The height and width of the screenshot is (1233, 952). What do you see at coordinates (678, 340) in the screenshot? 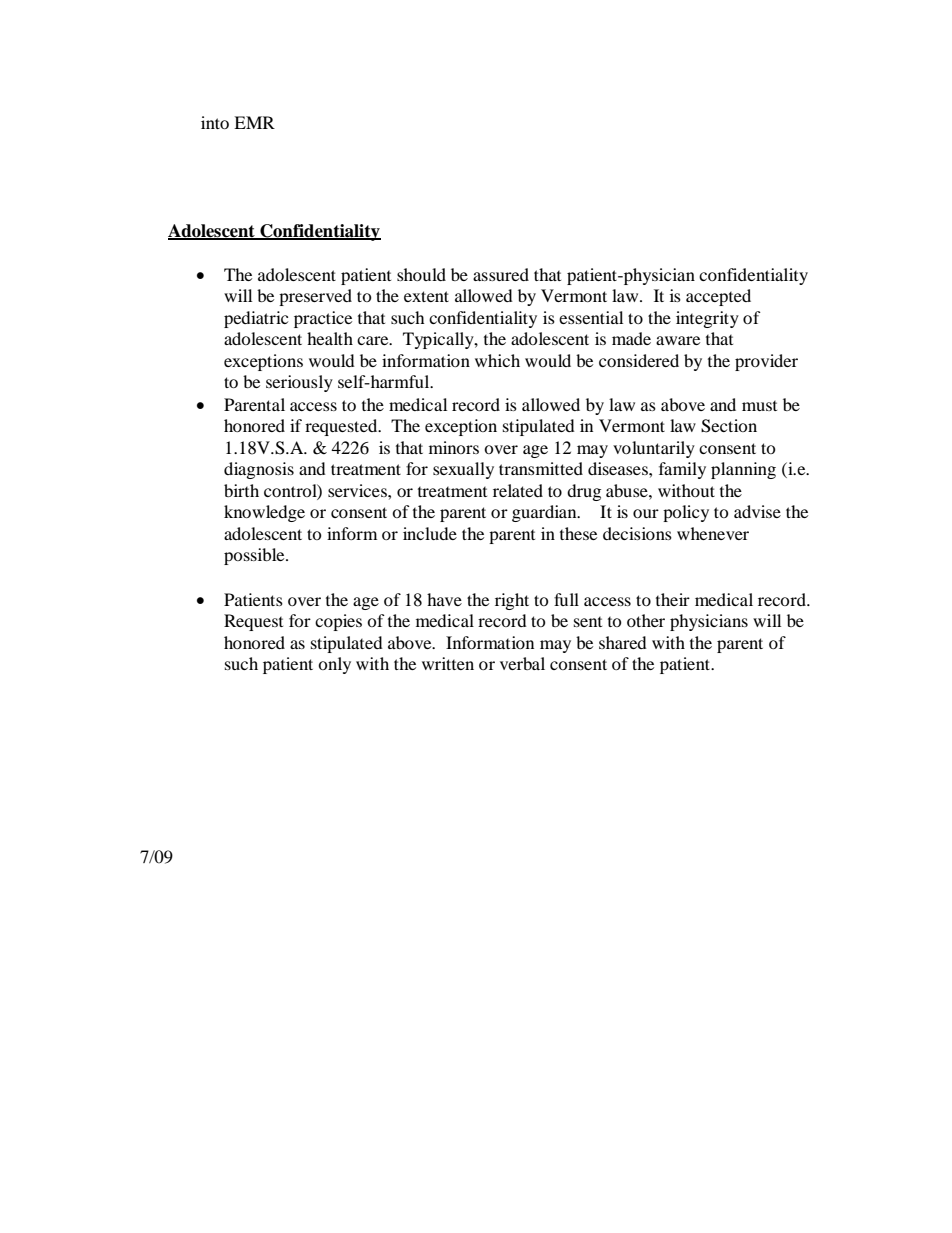
I see `aware` at bounding box center [678, 340].
